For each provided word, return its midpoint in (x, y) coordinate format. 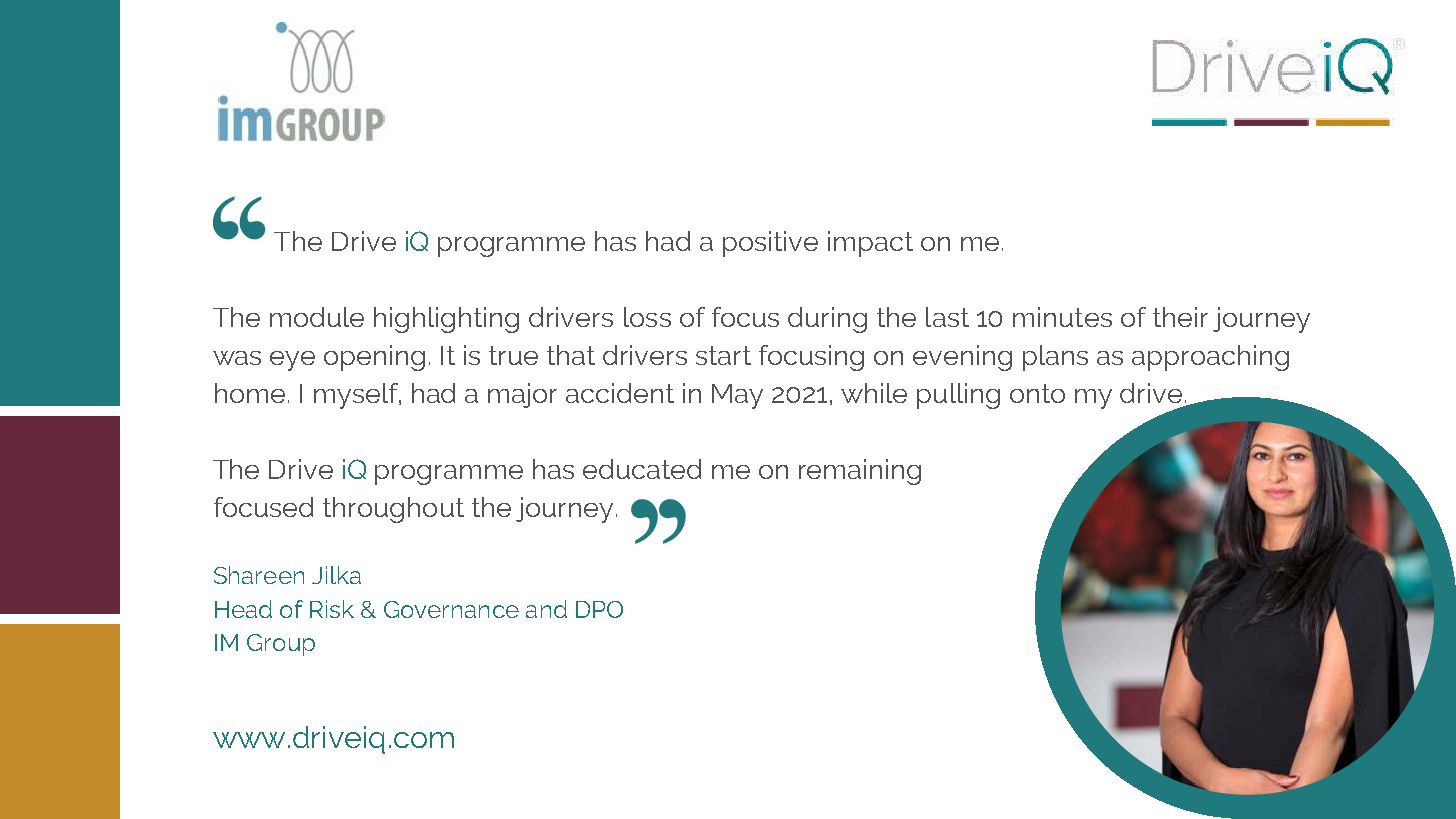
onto (1037, 393)
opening (374, 358)
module (317, 317)
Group (281, 645)
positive (770, 244)
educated (642, 469)
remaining (860, 472)
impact (870, 244)
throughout (393, 510)
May (737, 396)
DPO (599, 609)
